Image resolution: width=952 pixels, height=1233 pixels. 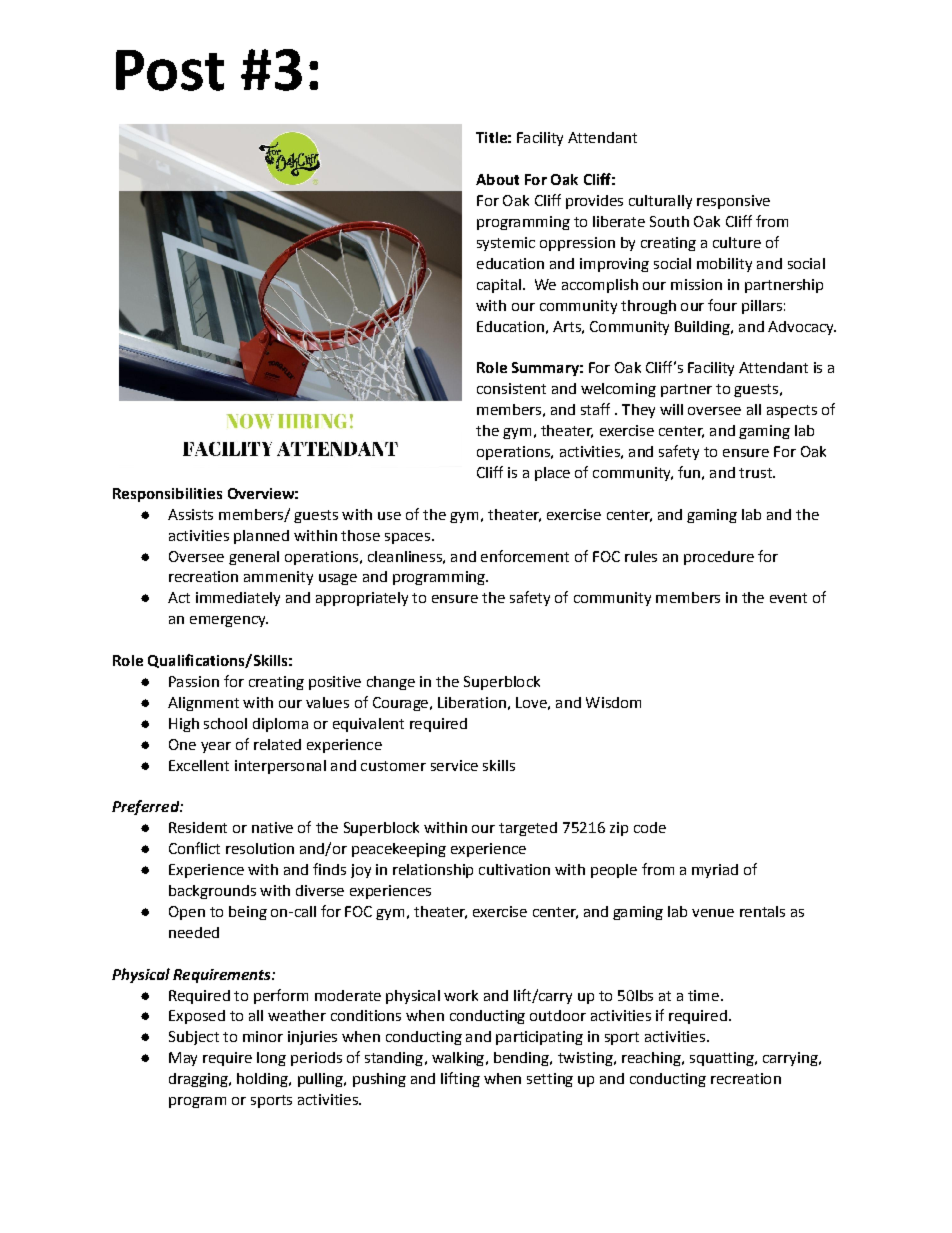 I want to click on school, so click(x=225, y=723).
